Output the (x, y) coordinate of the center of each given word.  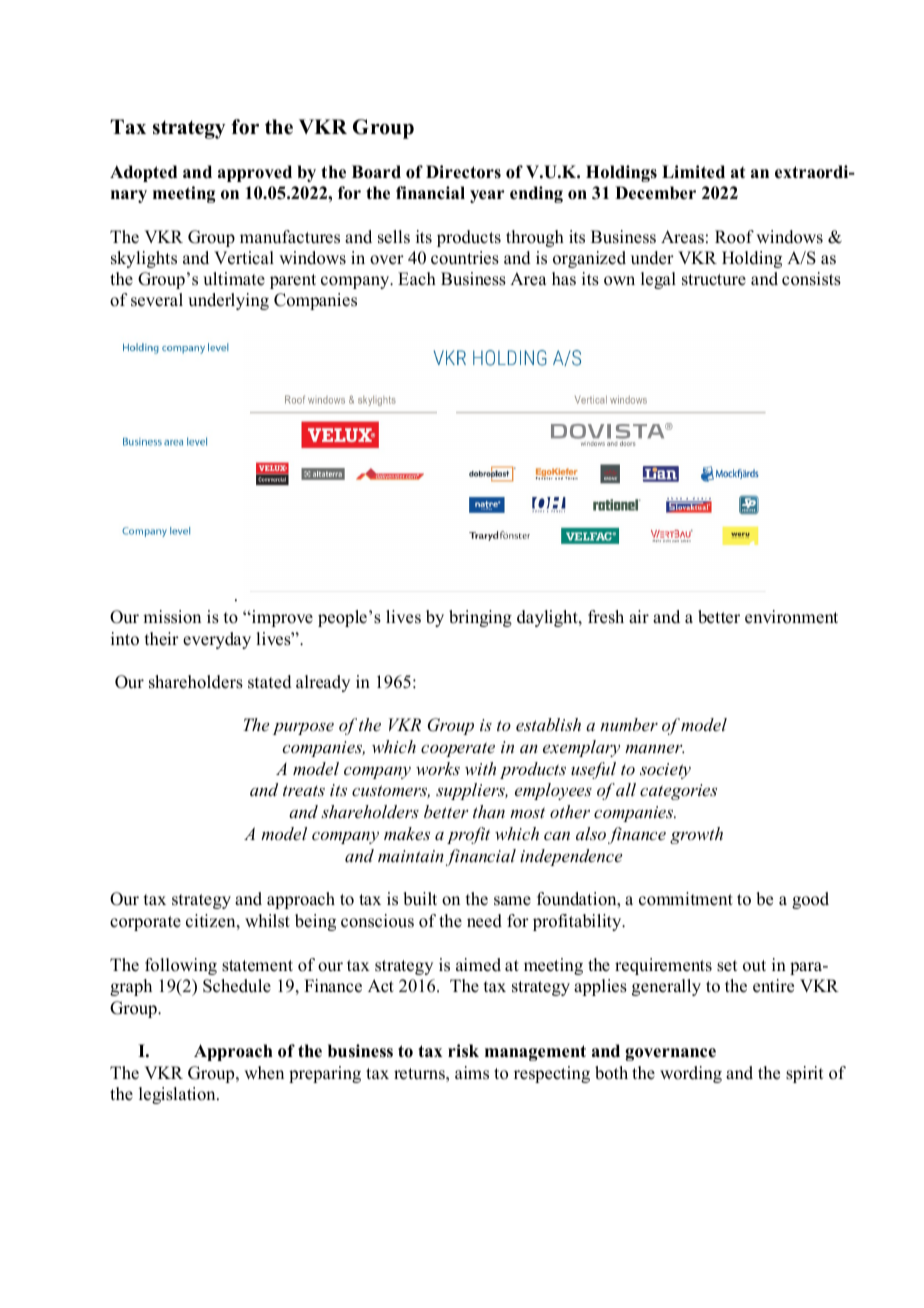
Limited (693, 172)
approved (255, 173)
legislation (178, 1095)
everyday (217, 640)
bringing (480, 618)
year (487, 196)
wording (691, 1074)
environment (791, 617)
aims (472, 1073)
